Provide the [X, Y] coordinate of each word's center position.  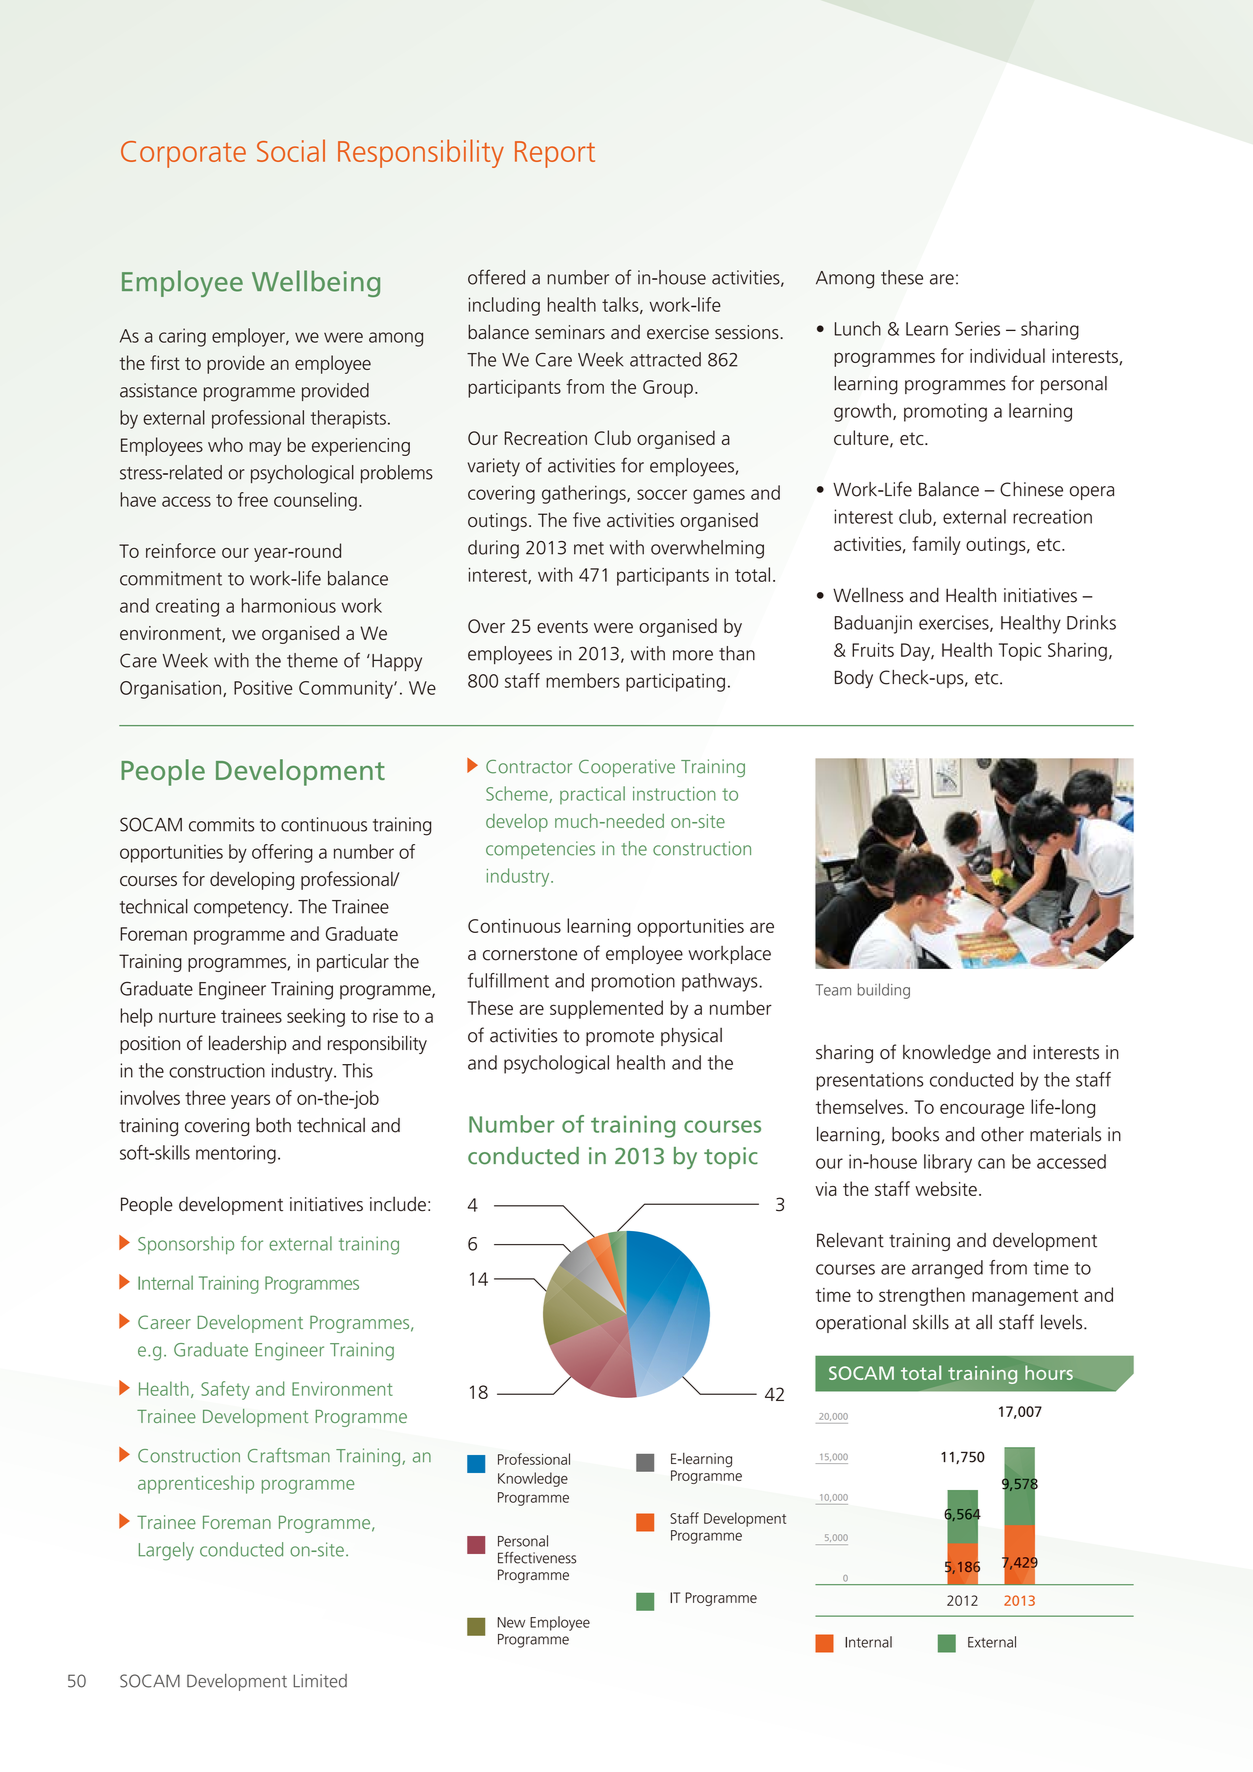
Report [555, 154]
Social [291, 150]
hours [1049, 1372]
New [511, 1622]
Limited [320, 1681]
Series [977, 328]
